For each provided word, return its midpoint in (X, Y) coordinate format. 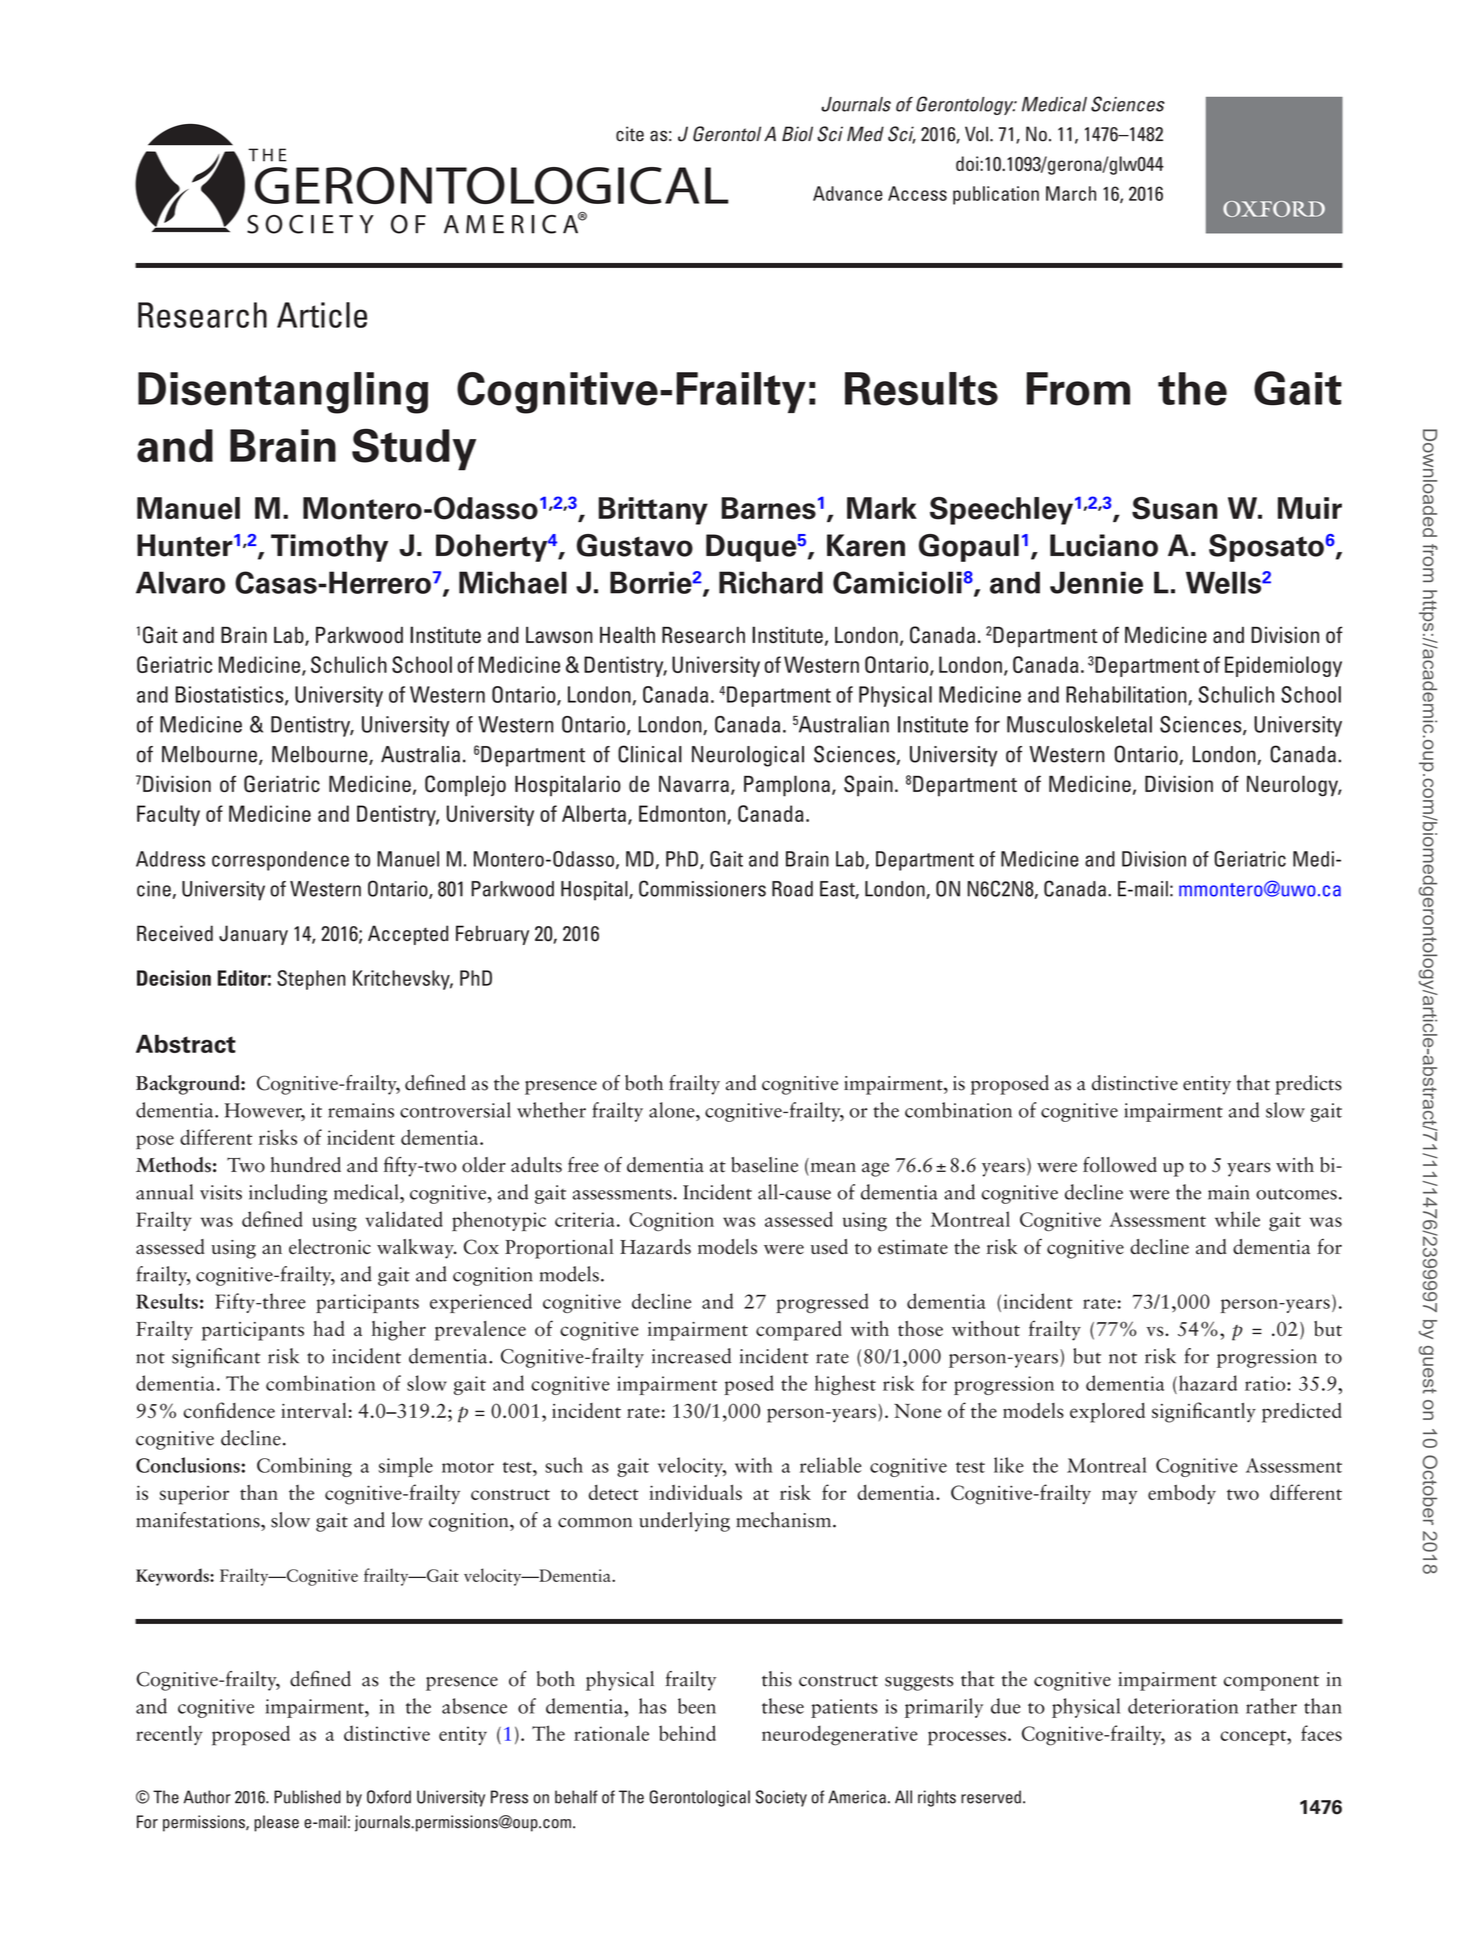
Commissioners (702, 888)
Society (781, 1798)
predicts (1308, 1085)
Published (307, 1797)
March (1071, 193)
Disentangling (283, 393)
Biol (797, 134)
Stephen (311, 980)
